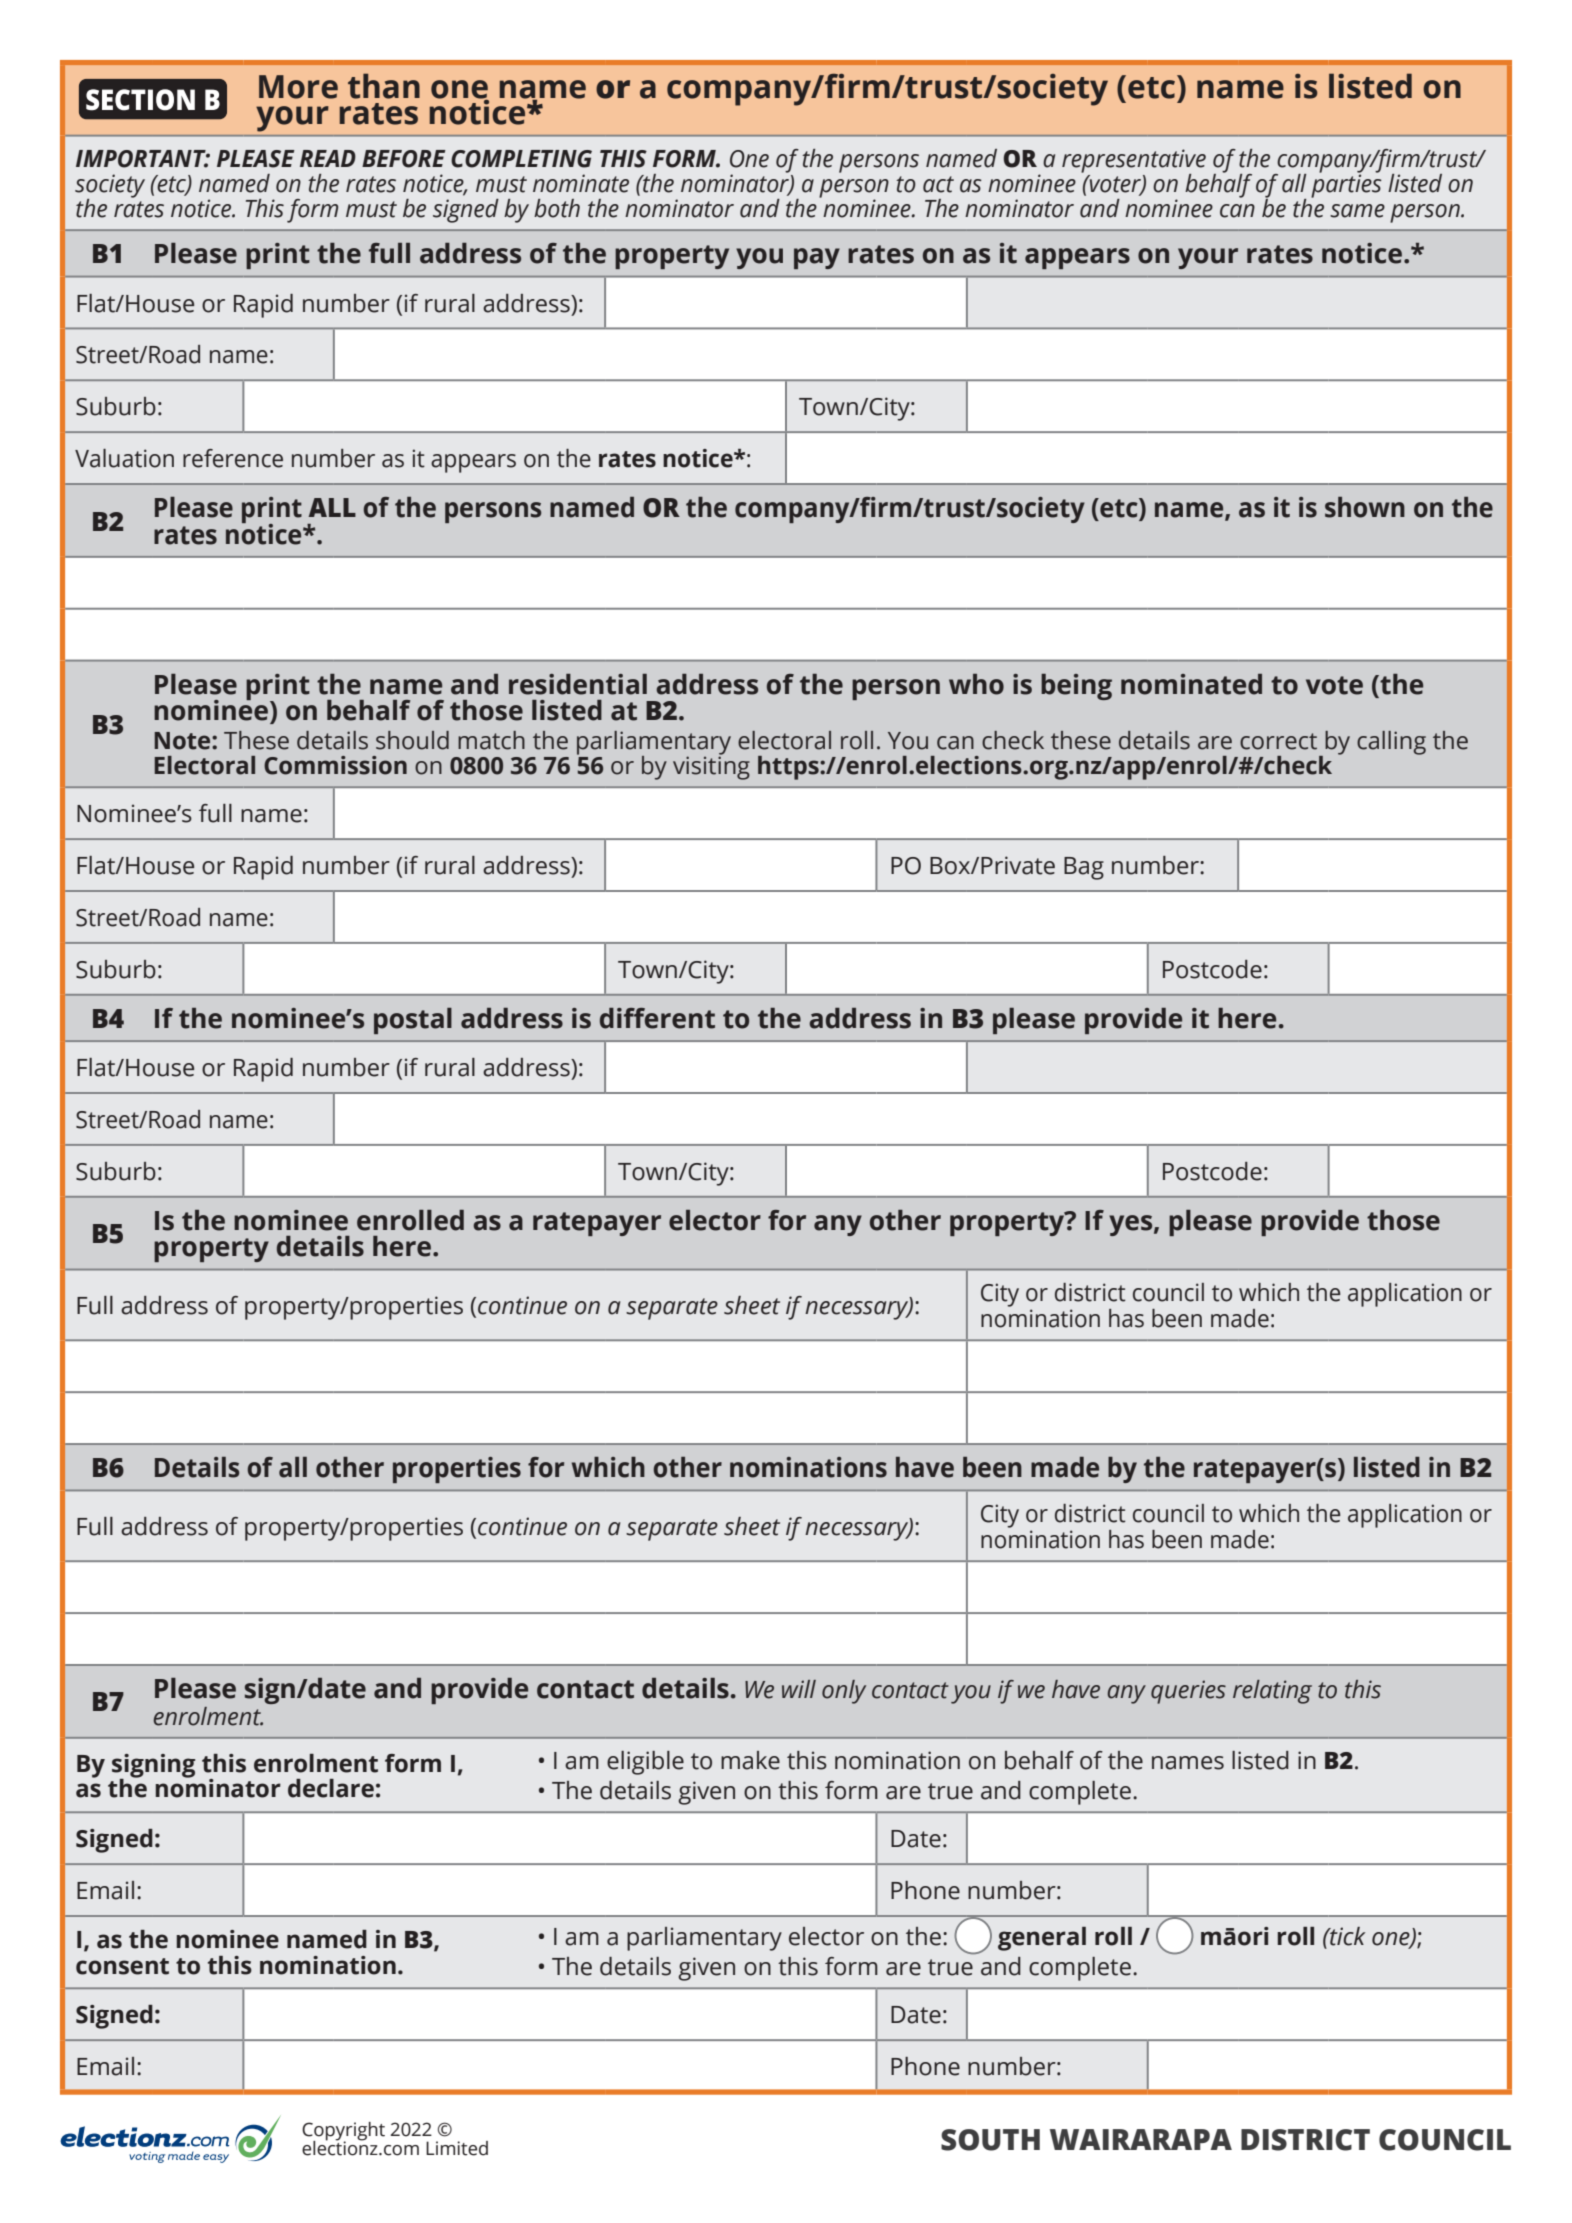 The height and width of the screenshot is (2223, 1572). I want to click on READ, so click(328, 158).
